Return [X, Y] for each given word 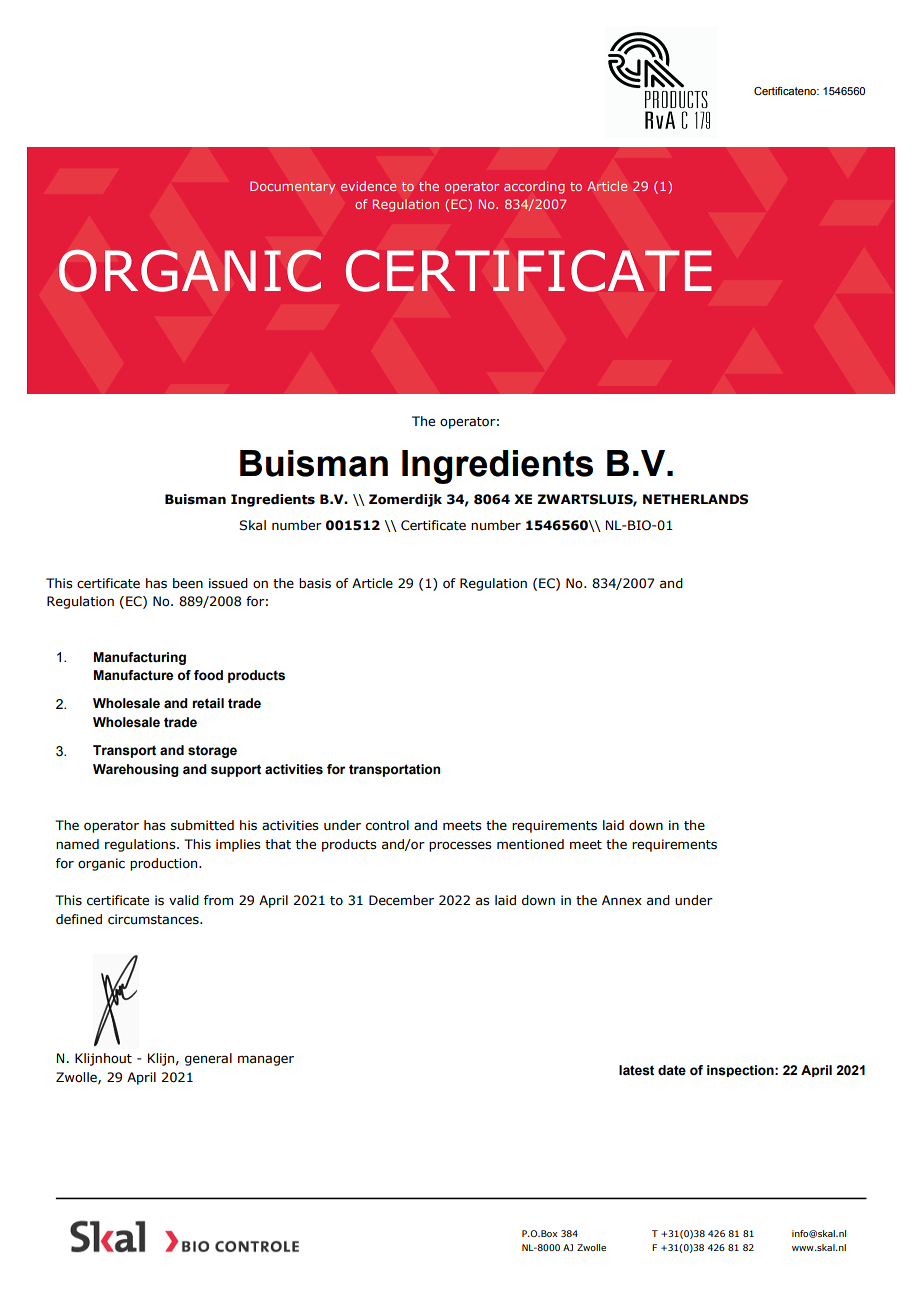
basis [315, 583]
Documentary [292, 187]
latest [636, 1070]
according [534, 187]
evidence [368, 186]
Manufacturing [140, 658]
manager [266, 1060]
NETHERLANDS [695, 499]
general [208, 1059]
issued [228, 583]
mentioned [530, 844]
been [188, 583]
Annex [622, 900]
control [387, 825]
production [165, 864]
